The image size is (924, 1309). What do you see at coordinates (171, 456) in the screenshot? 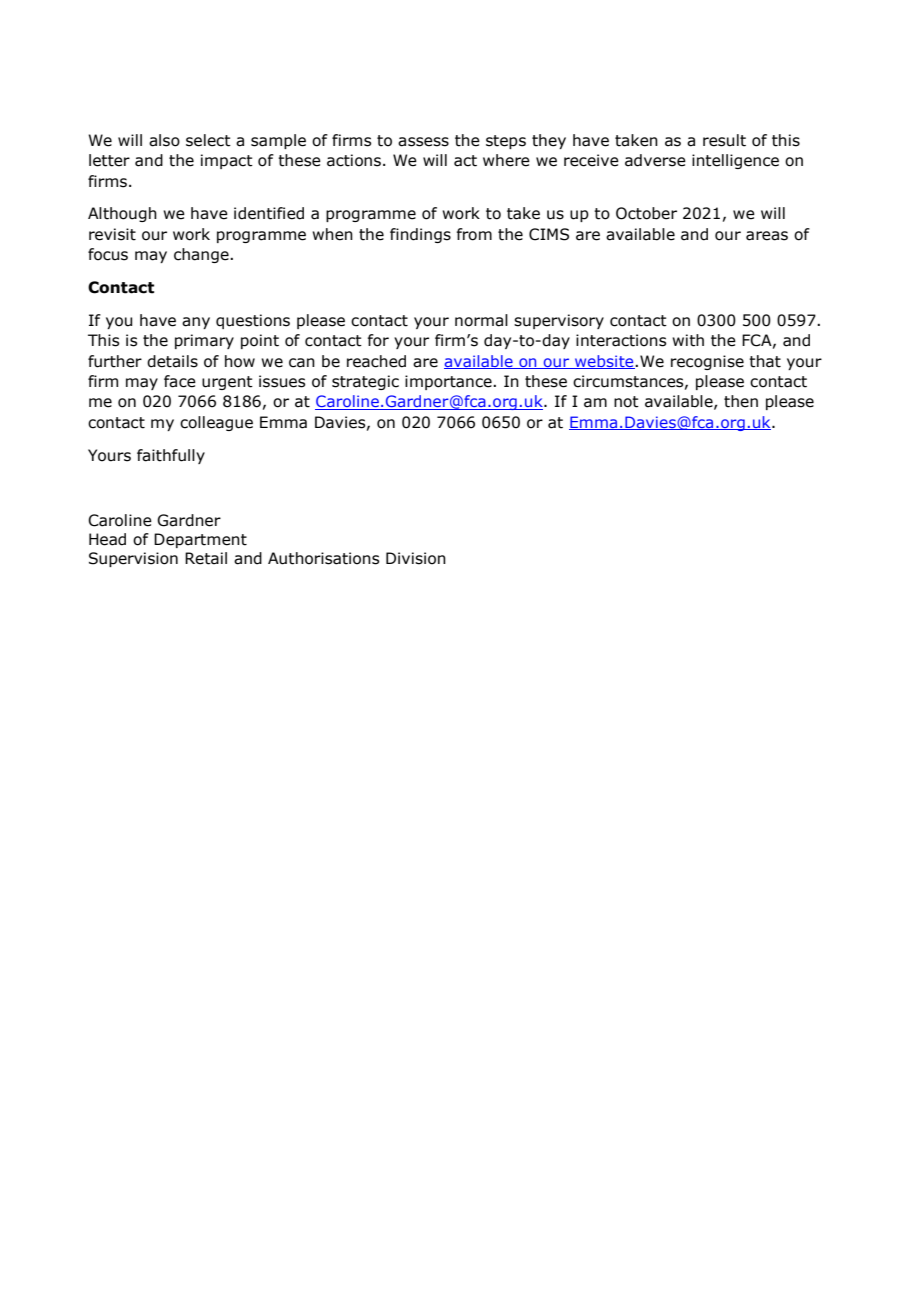
I see `faithfully` at bounding box center [171, 456].
